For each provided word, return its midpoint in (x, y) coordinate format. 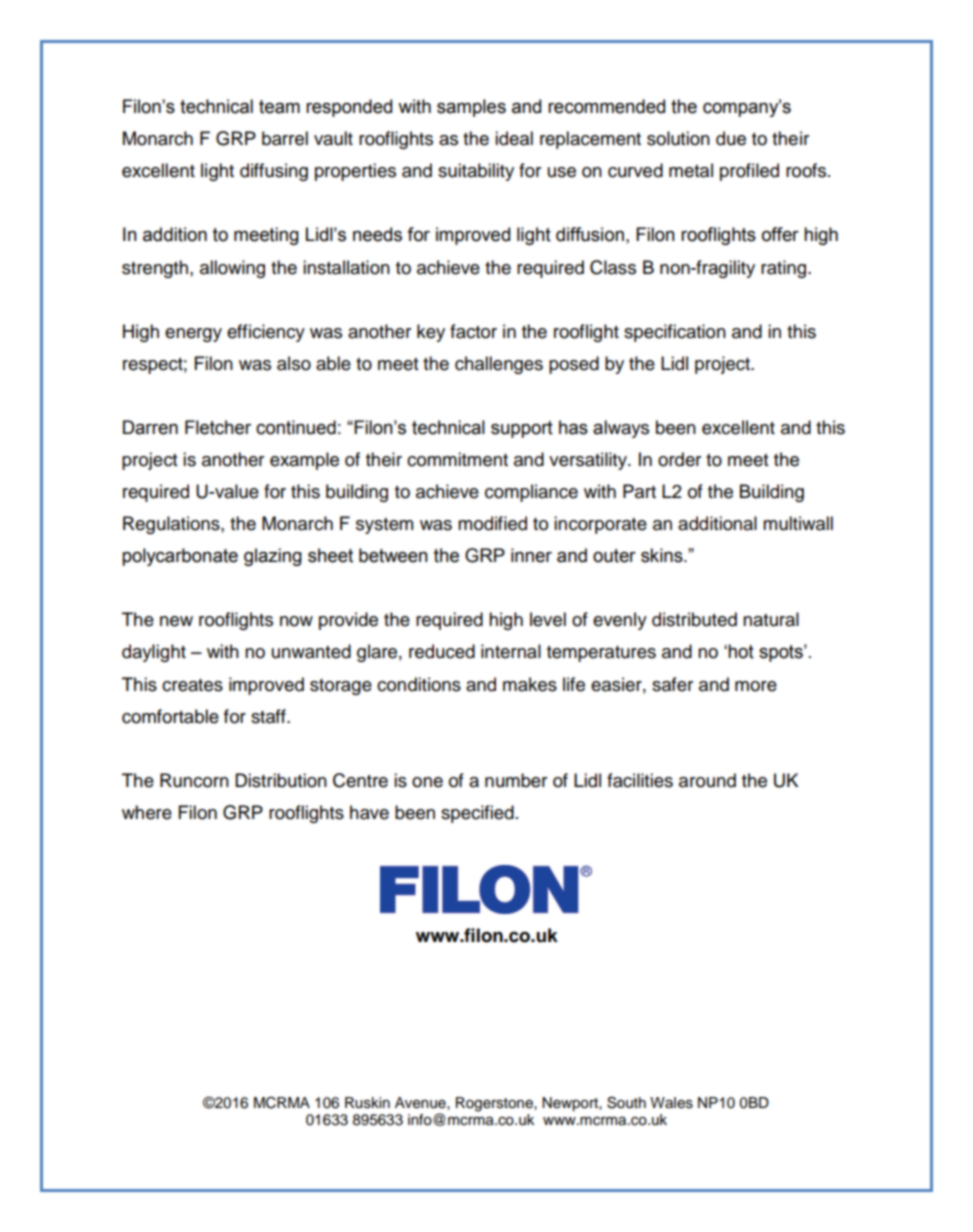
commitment (457, 459)
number (516, 780)
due (731, 138)
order (679, 459)
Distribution (281, 780)
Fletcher (218, 427)
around (707, 780)
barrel (285, 138)
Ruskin (367, 1103)
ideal (514, 138)
